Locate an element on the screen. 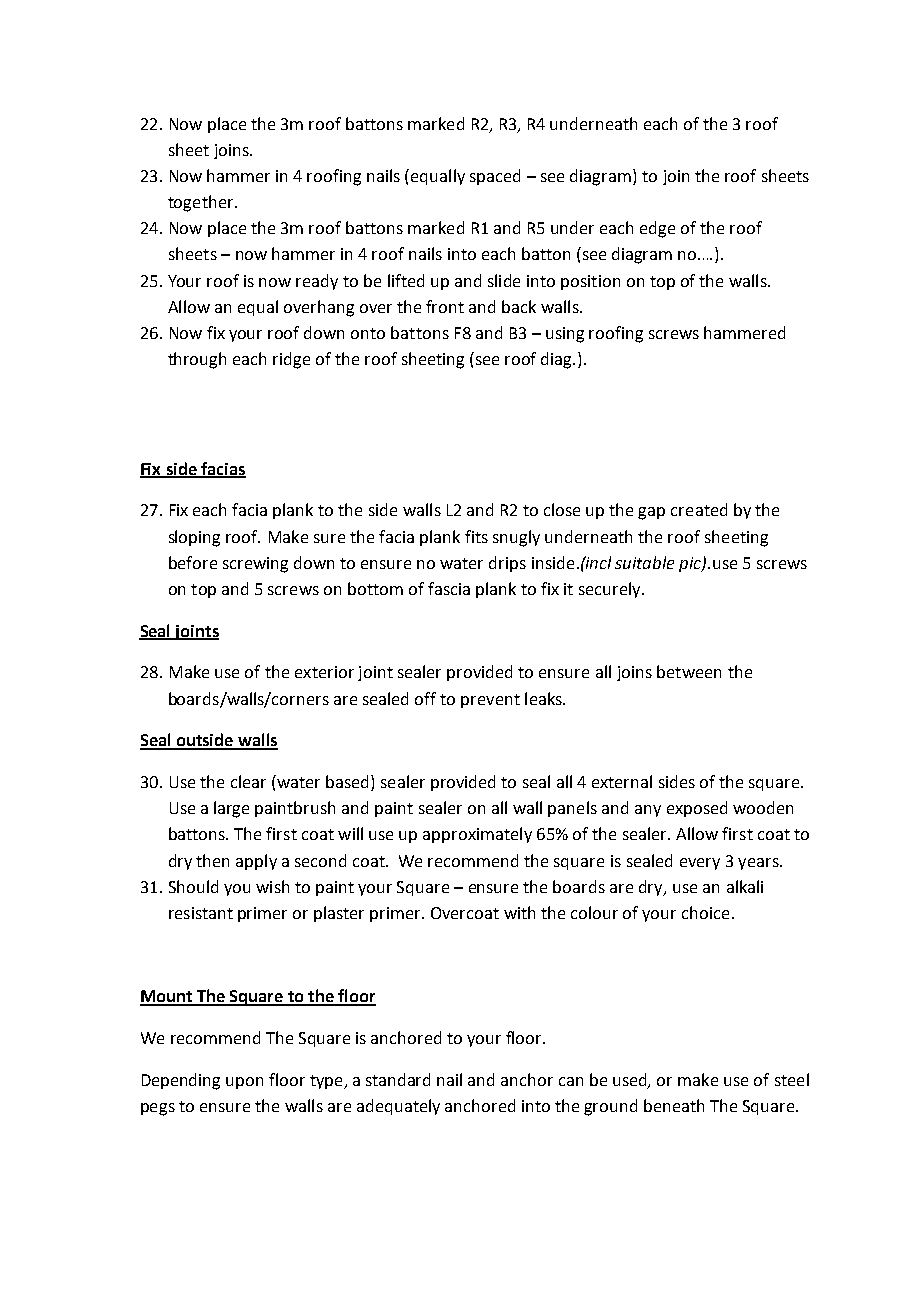  between is located at coordinates (689, 671).
